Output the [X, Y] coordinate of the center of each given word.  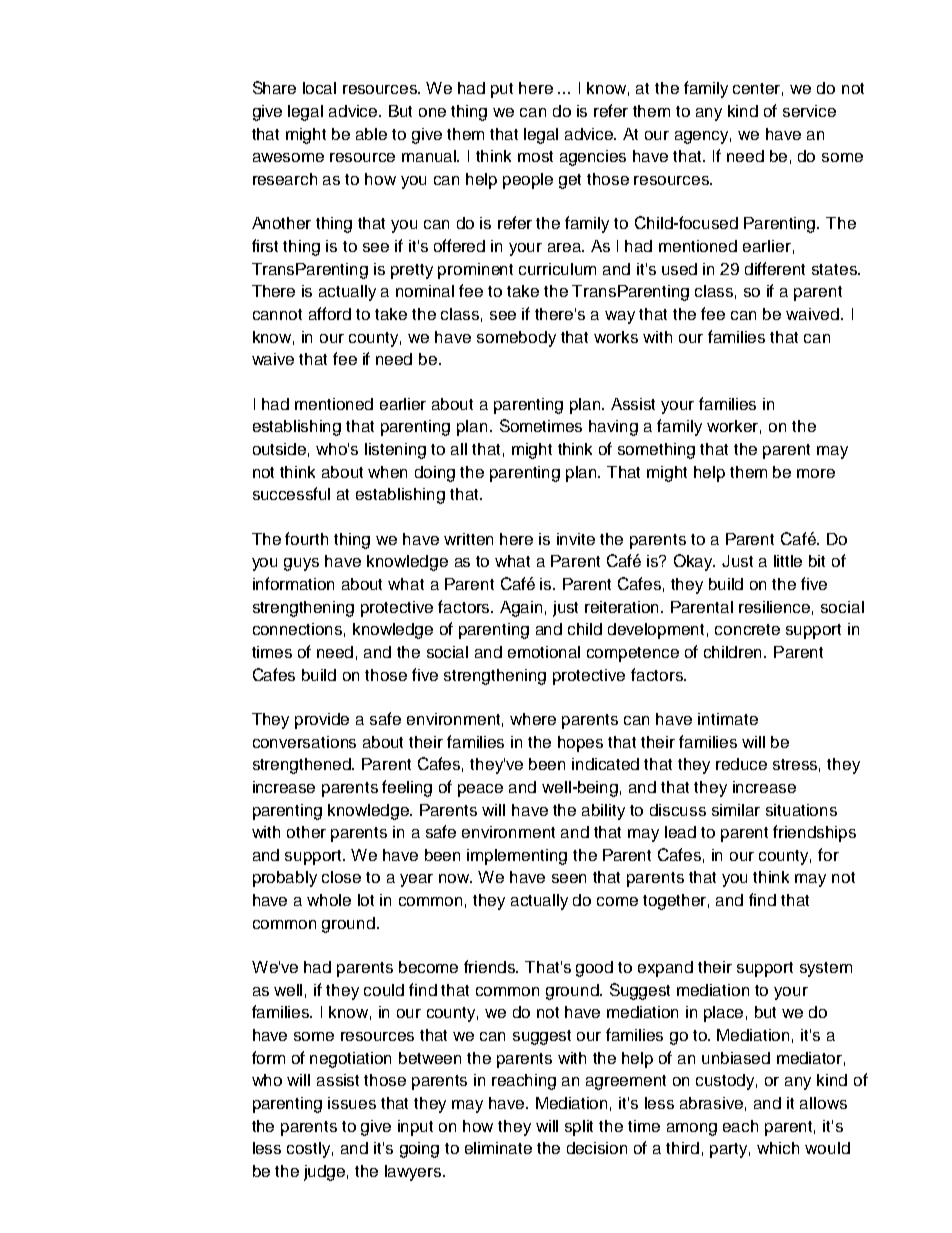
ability [603, 812]
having [613, 428]
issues [352, 1103]
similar [736, 810]
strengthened [303, 766]
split [579, 1128]
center [758, 89]
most [535, 156]
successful [291, 493]
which [778, 1148]
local [319, 88]
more [816, 473]
